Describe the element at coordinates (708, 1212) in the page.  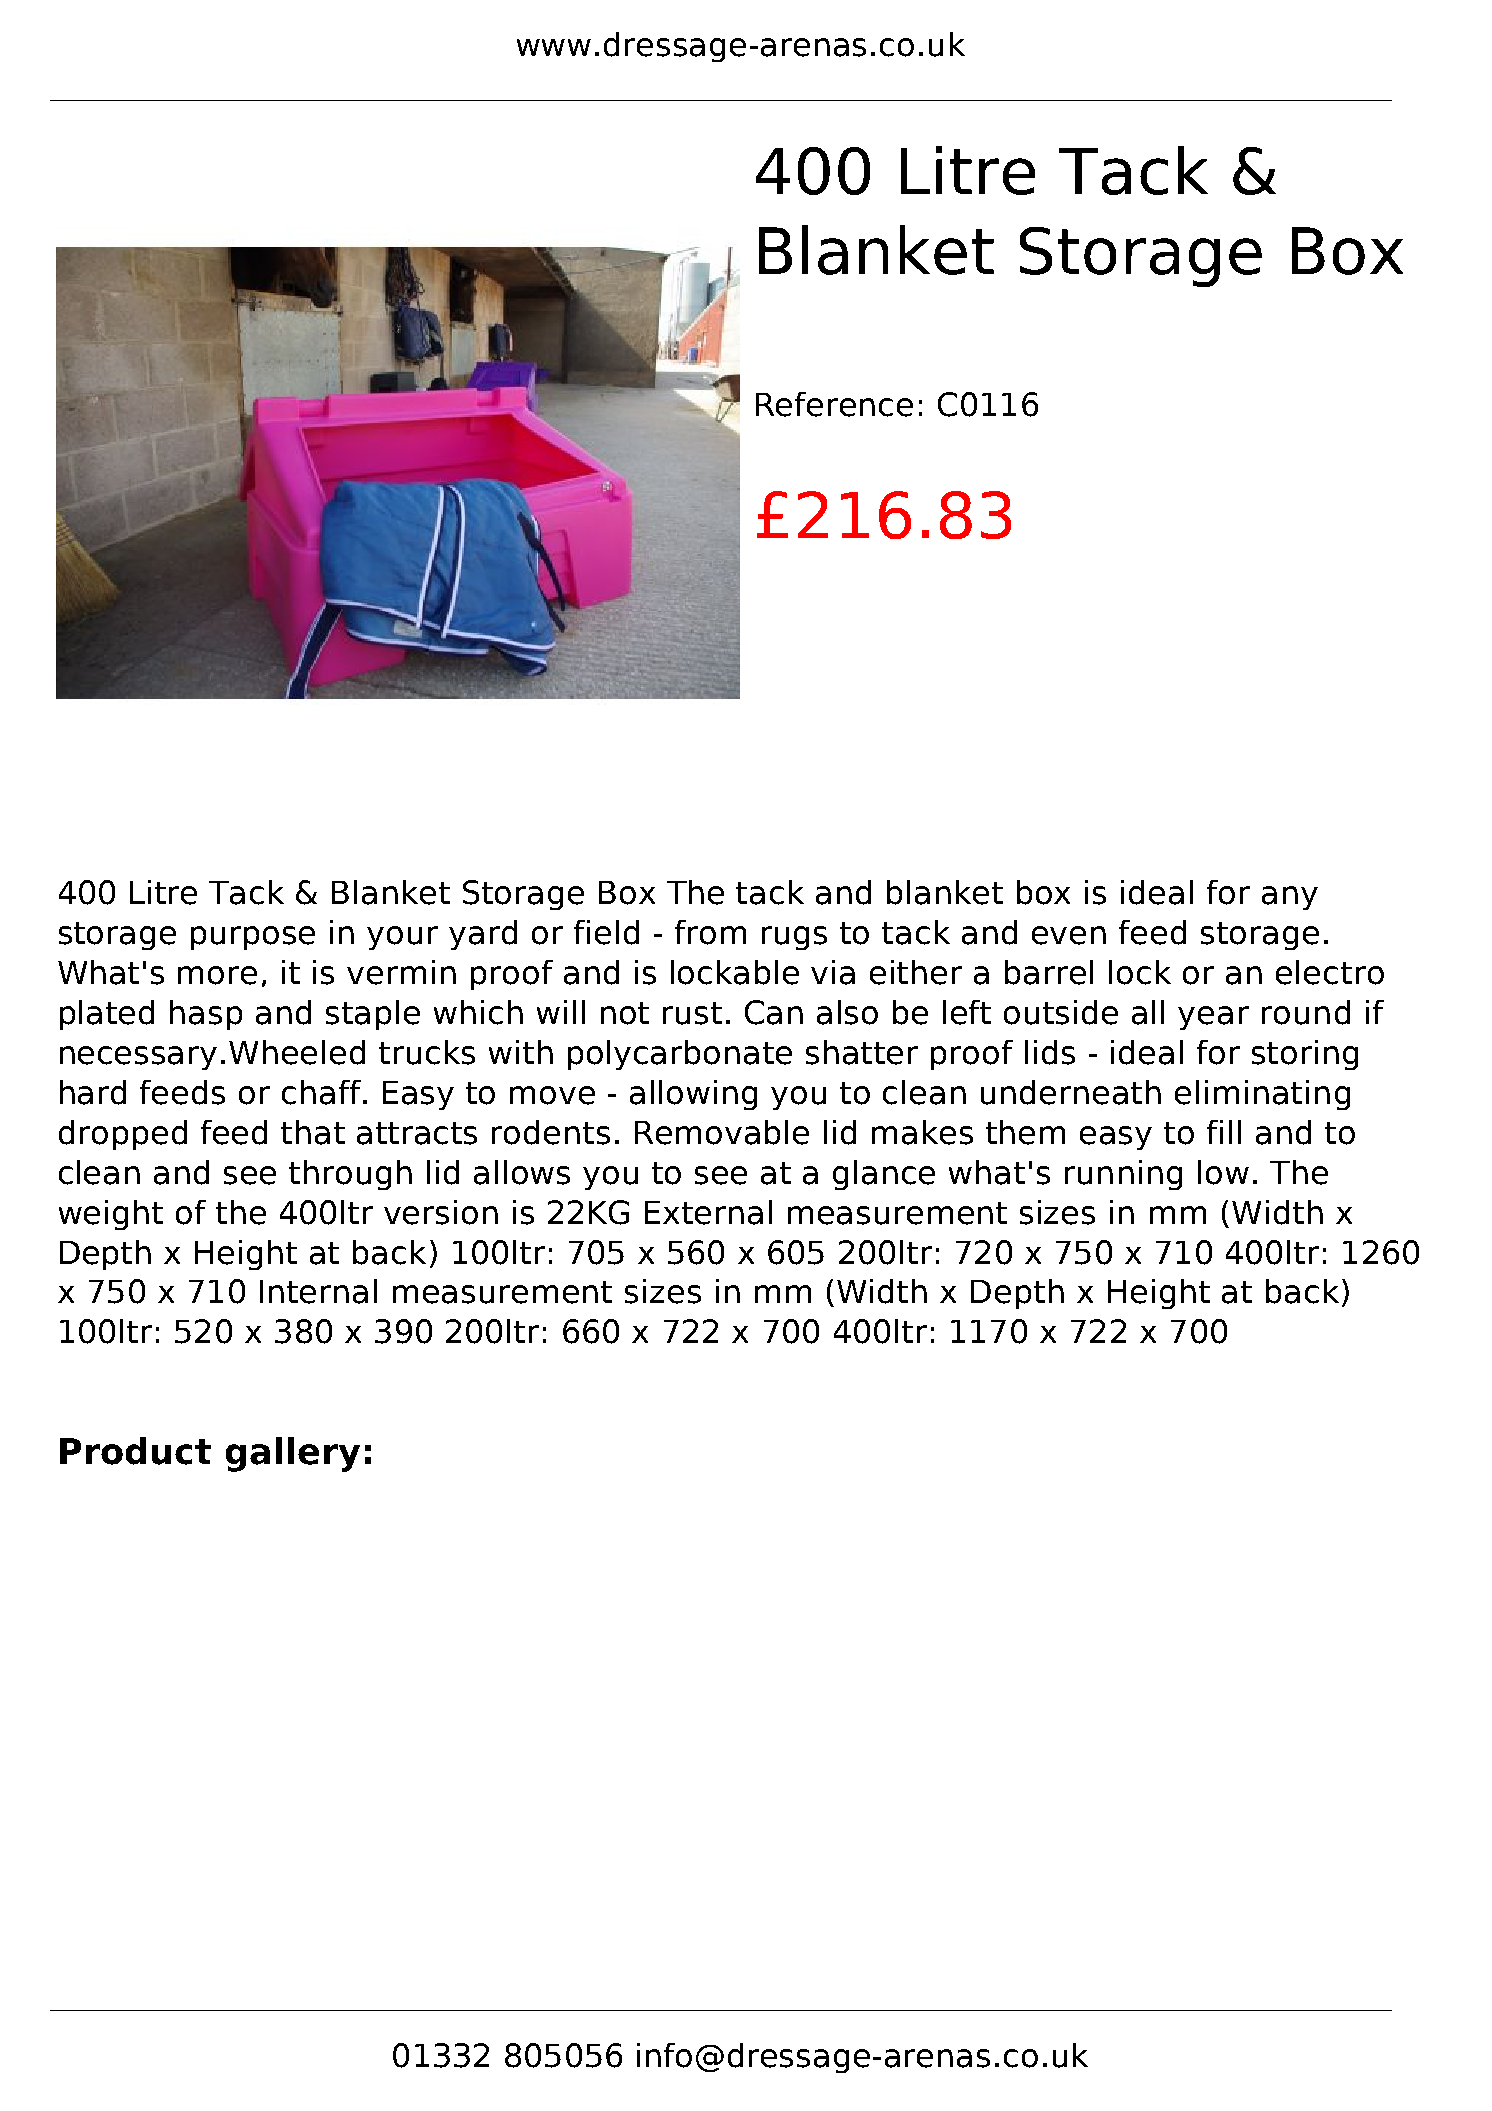
I see `External` at that location.
